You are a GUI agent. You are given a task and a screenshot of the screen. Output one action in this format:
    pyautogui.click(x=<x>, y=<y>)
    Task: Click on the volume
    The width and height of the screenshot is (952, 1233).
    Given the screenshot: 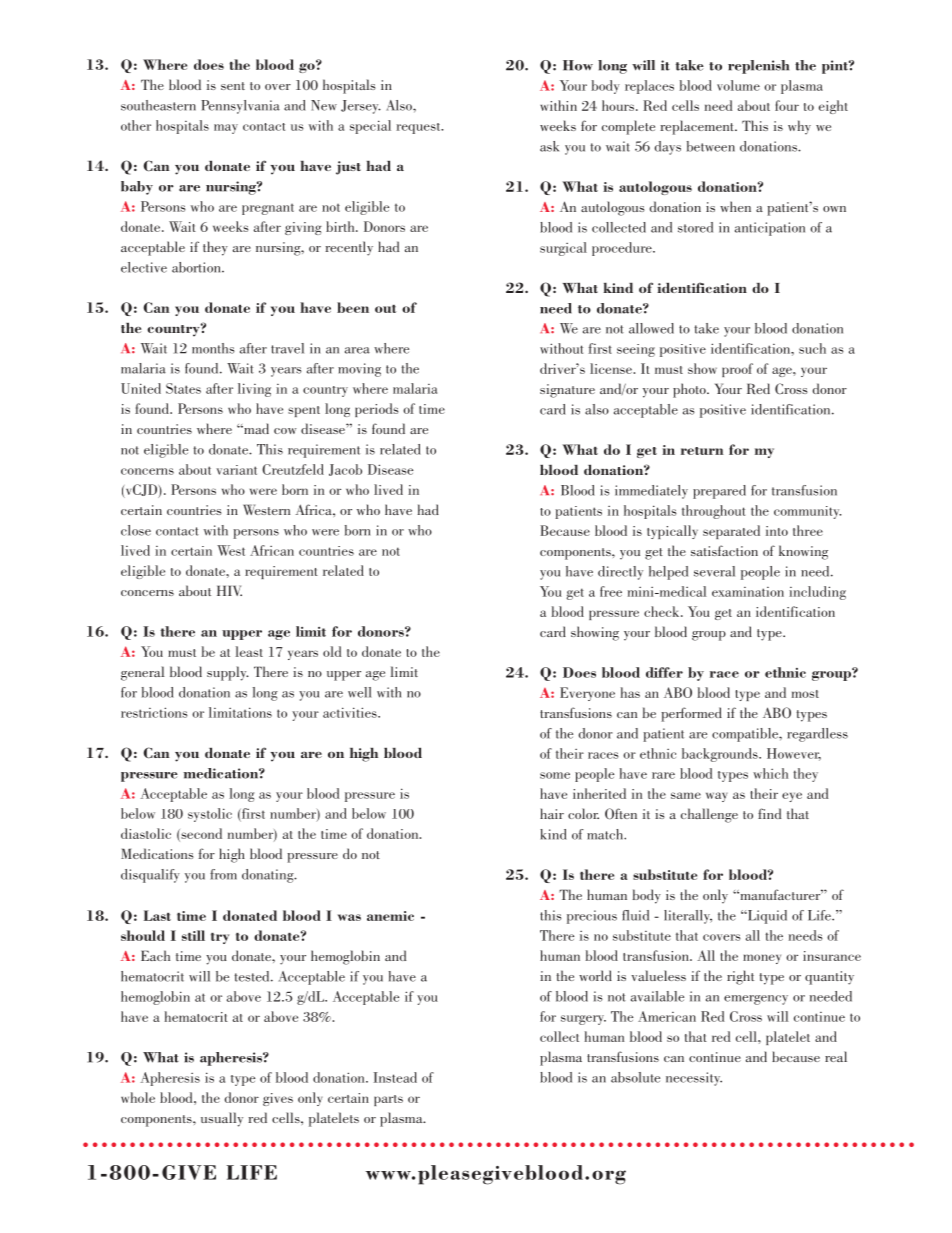 What is the action you would take?
    pyautogui.click(x=738, y=85)
